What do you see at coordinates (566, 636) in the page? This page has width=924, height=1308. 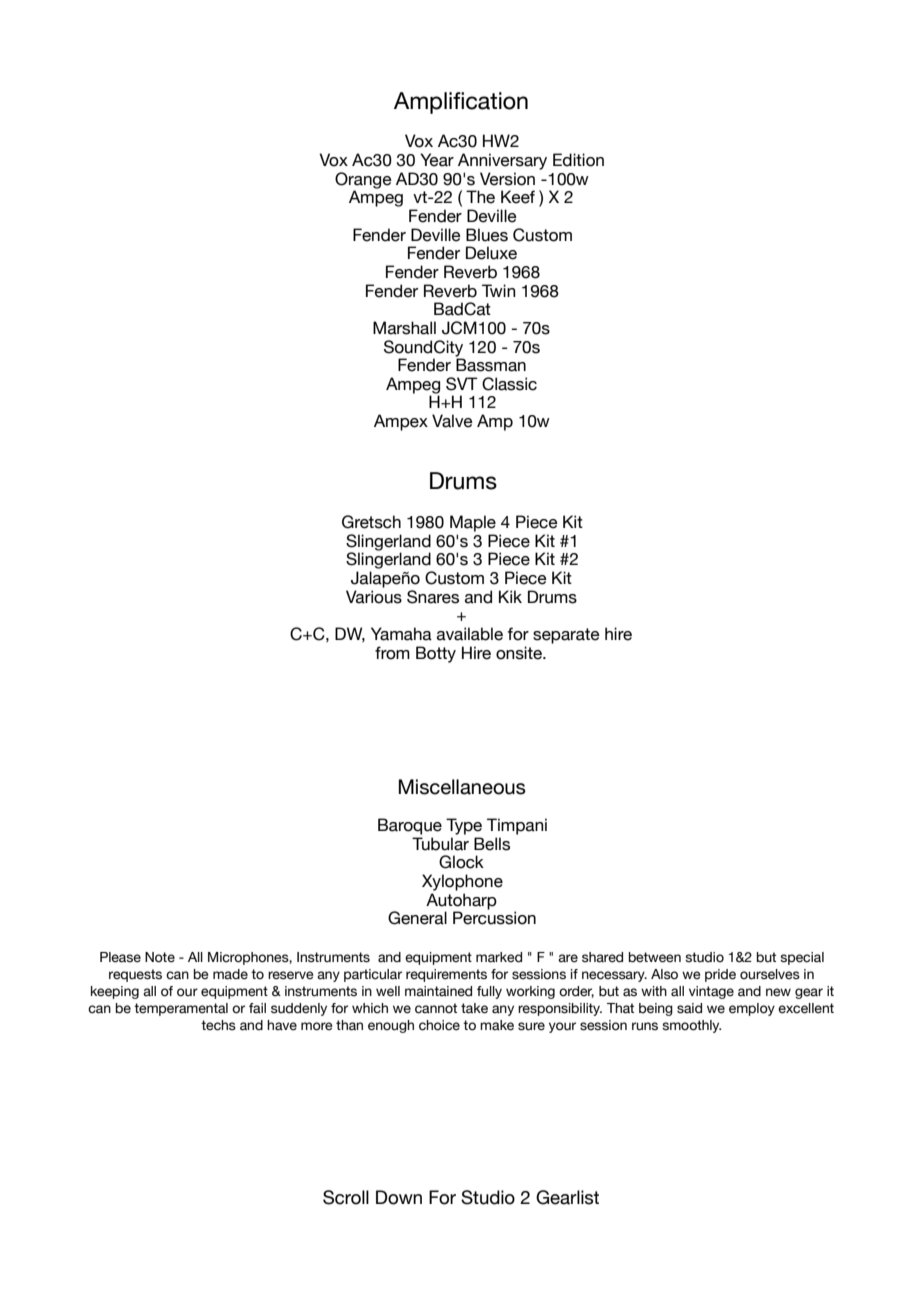 I see `separate` at bounding box center [566, 636].
